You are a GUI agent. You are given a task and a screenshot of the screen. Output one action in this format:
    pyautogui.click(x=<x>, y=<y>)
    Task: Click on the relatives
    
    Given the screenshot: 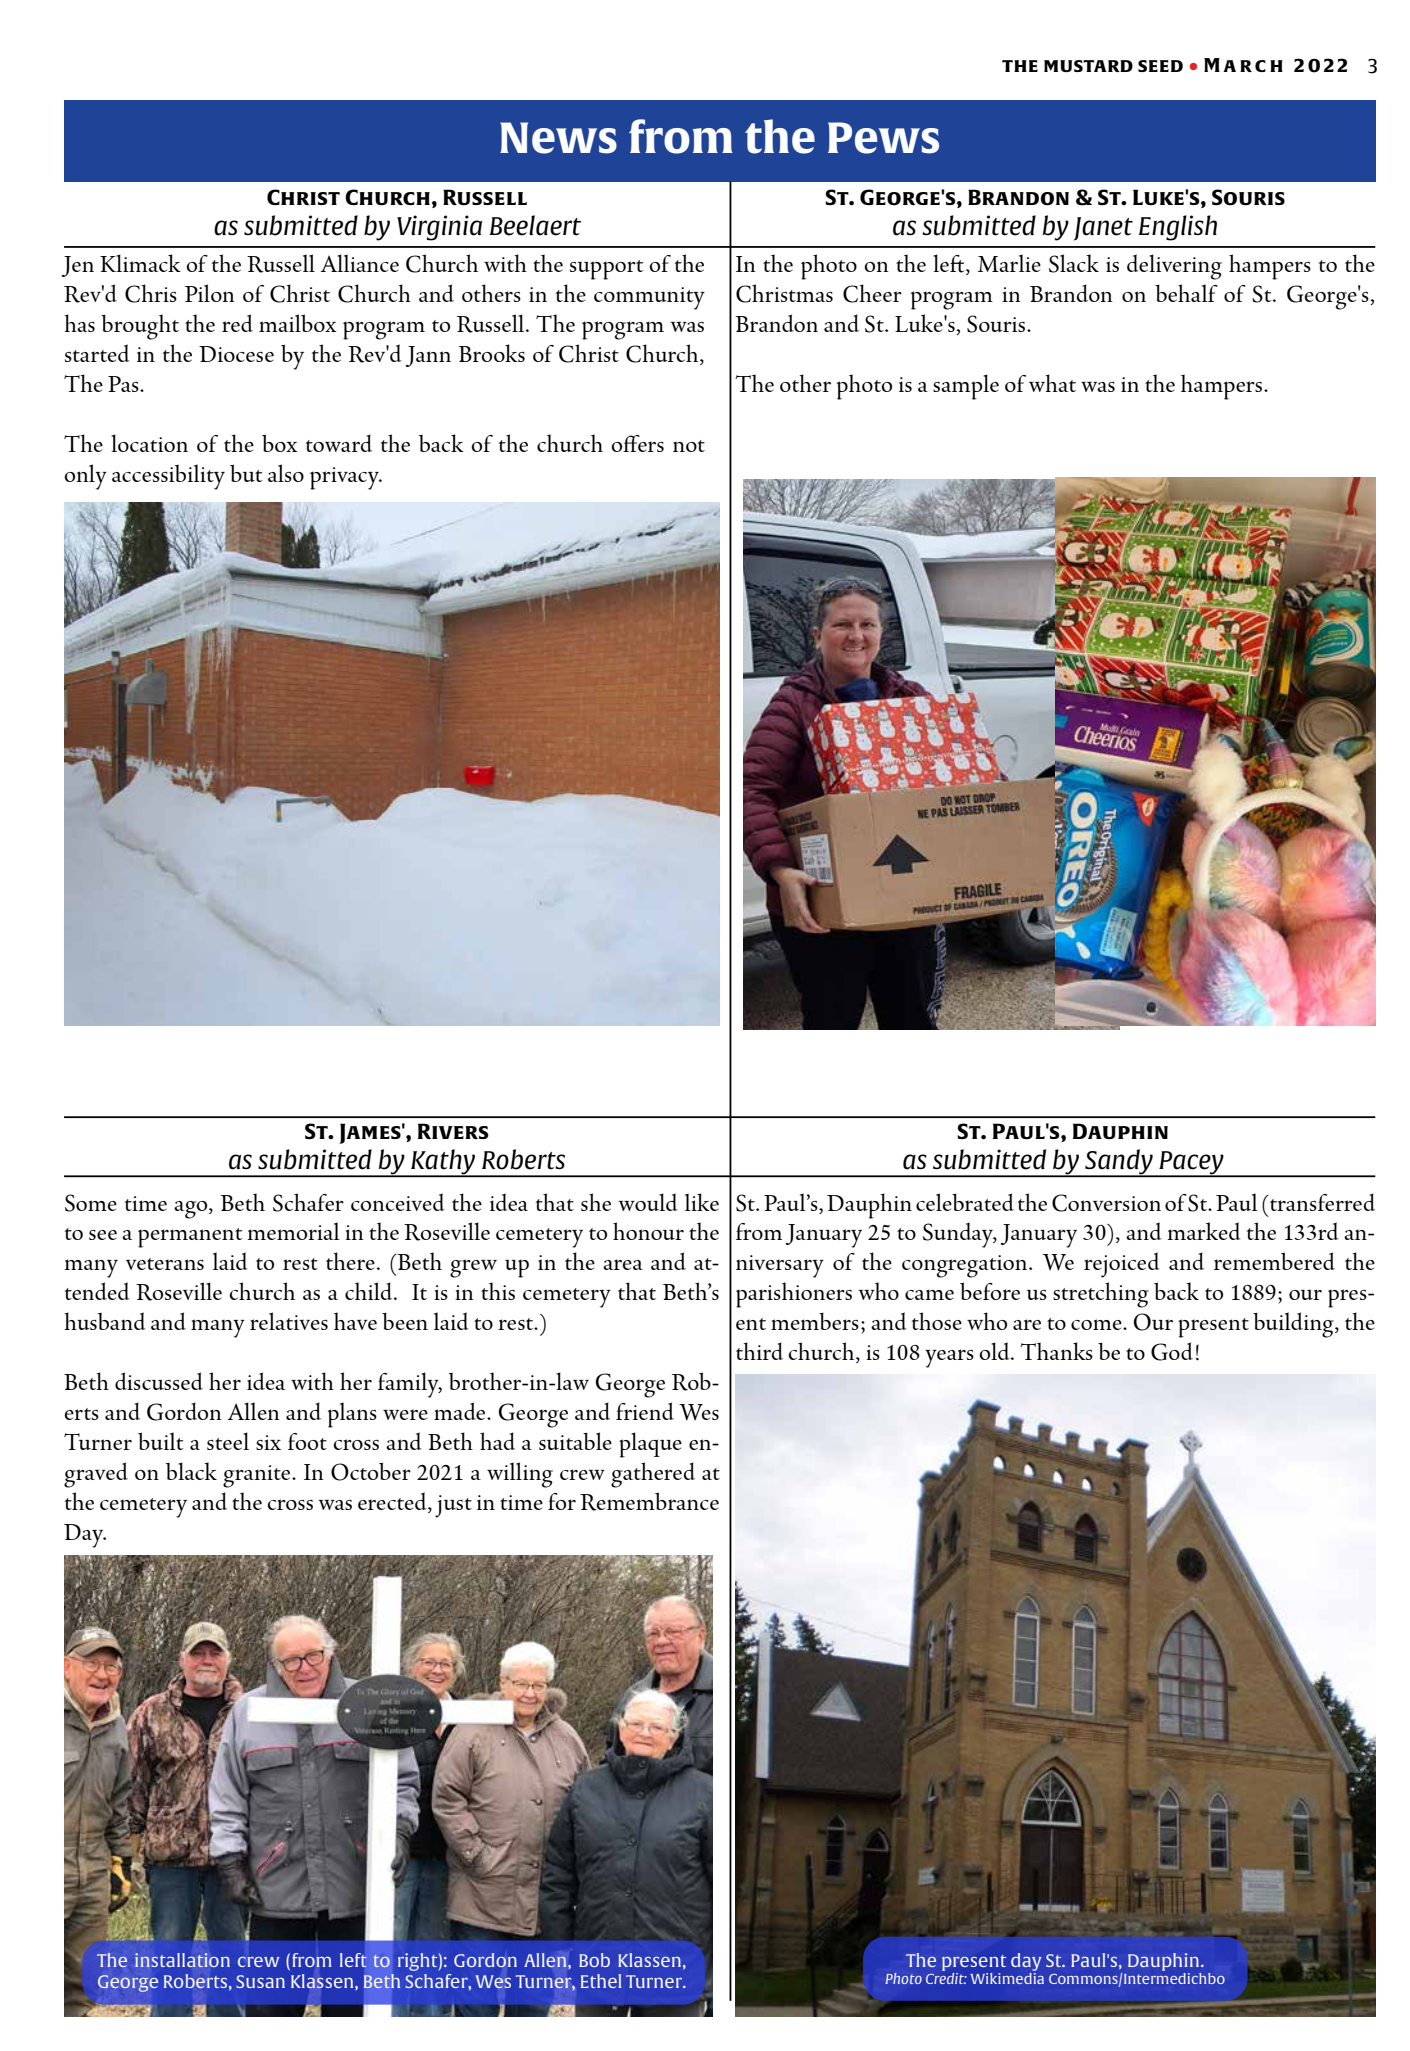 What is the action you would take?
    pyautogui.click(x=289, y=1321)
